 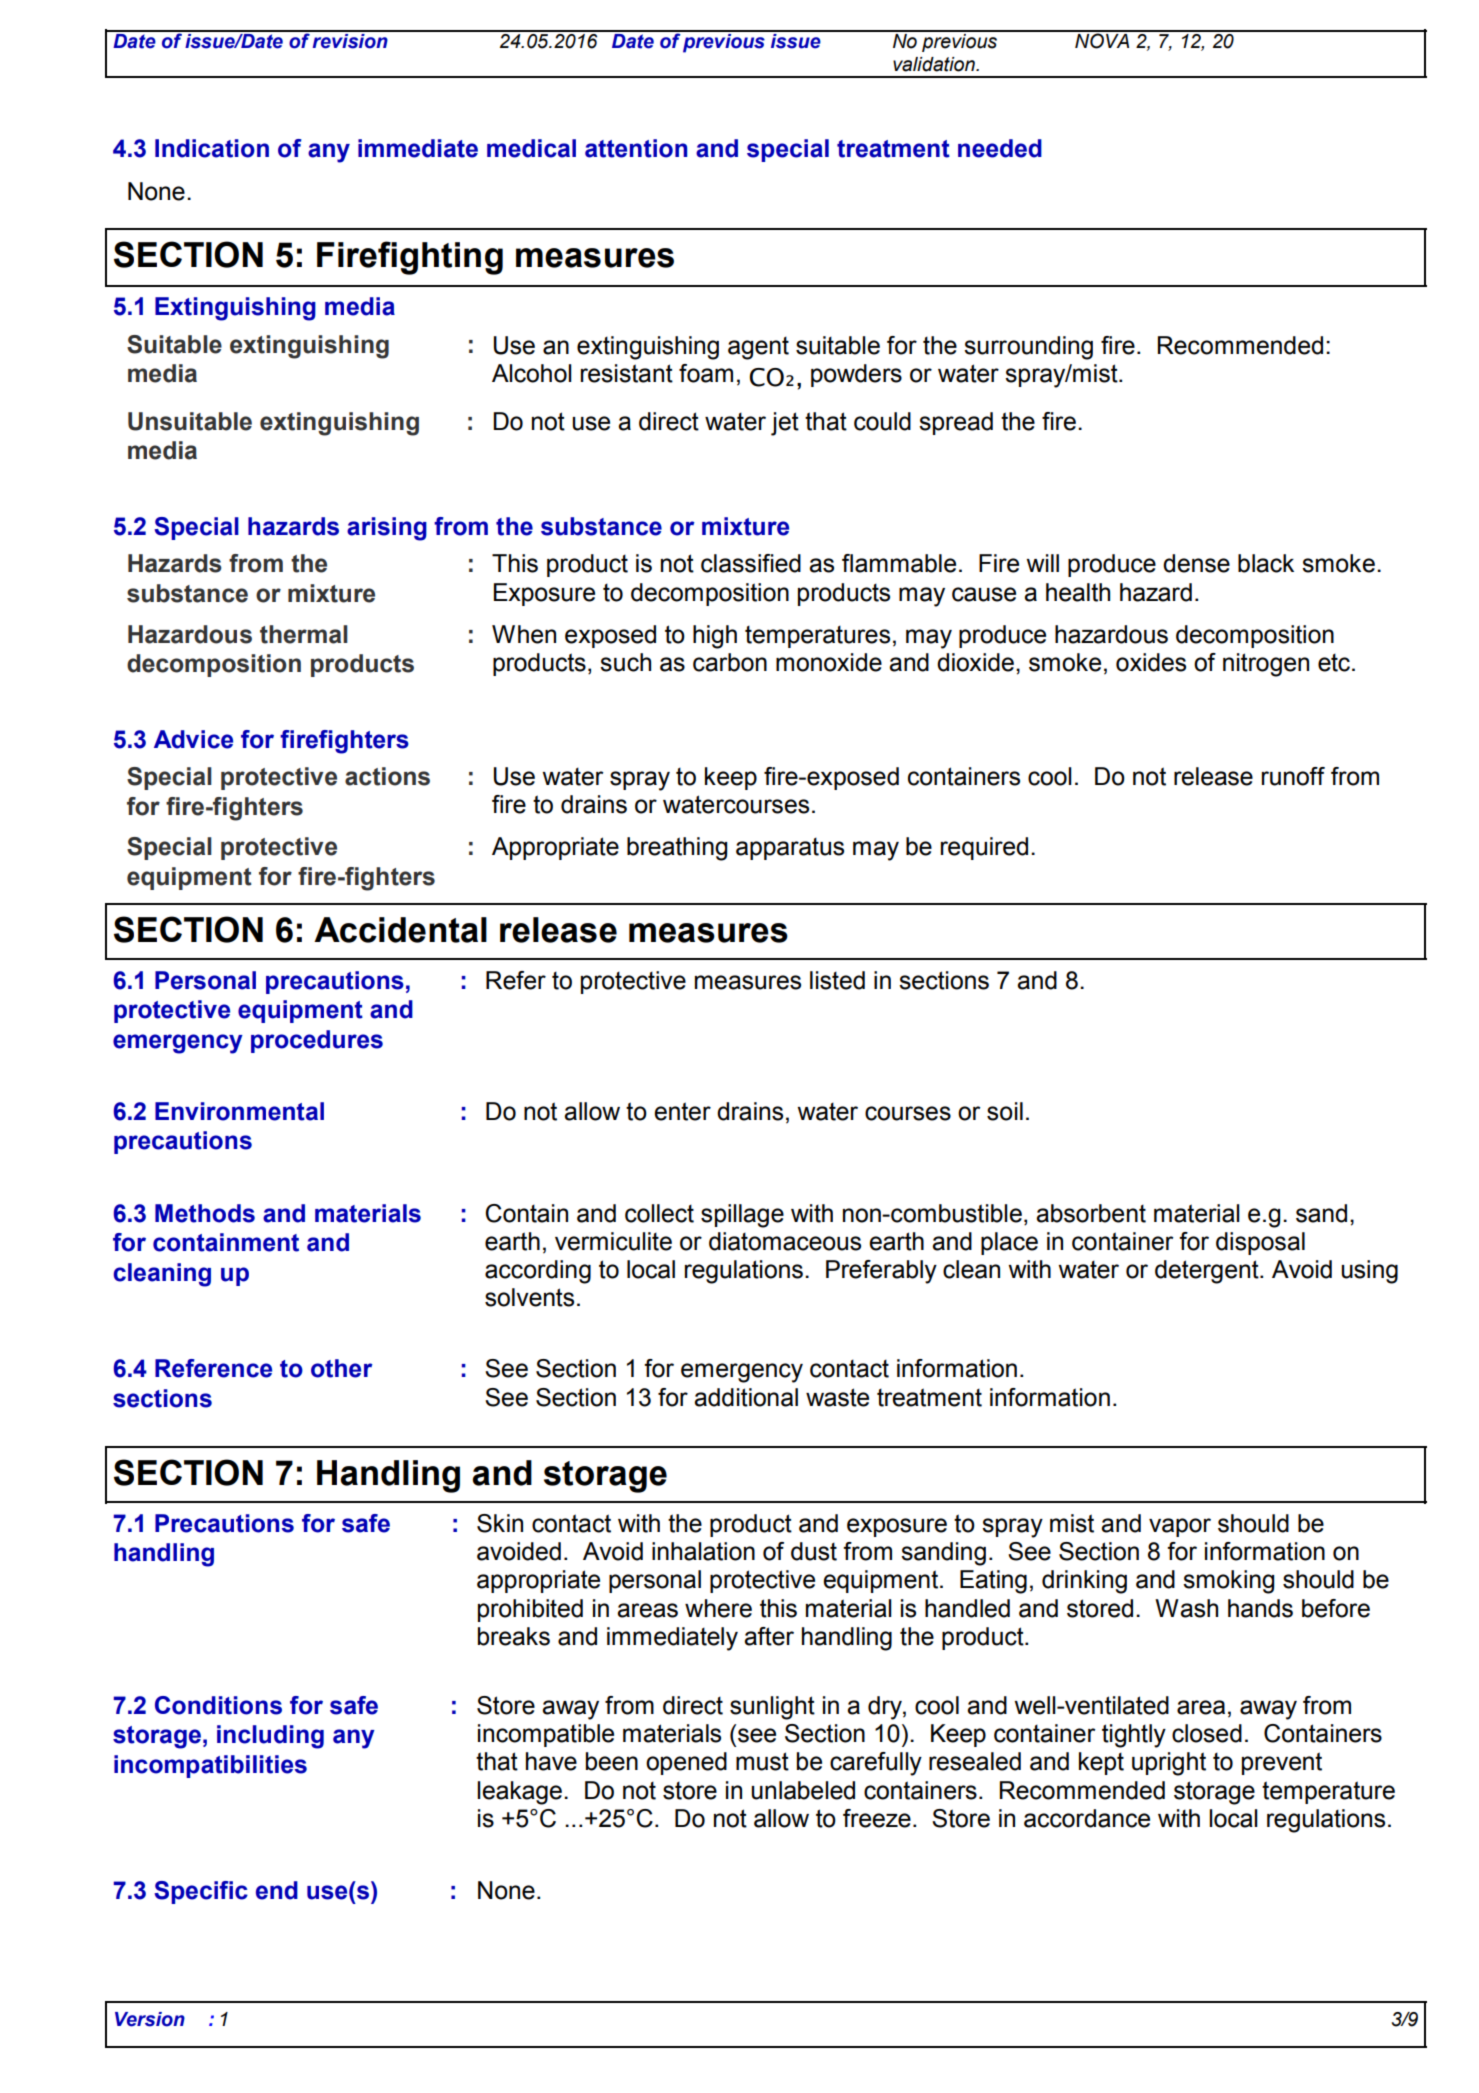 I want to click on nitrogen, so click(x=1266, y=665).
